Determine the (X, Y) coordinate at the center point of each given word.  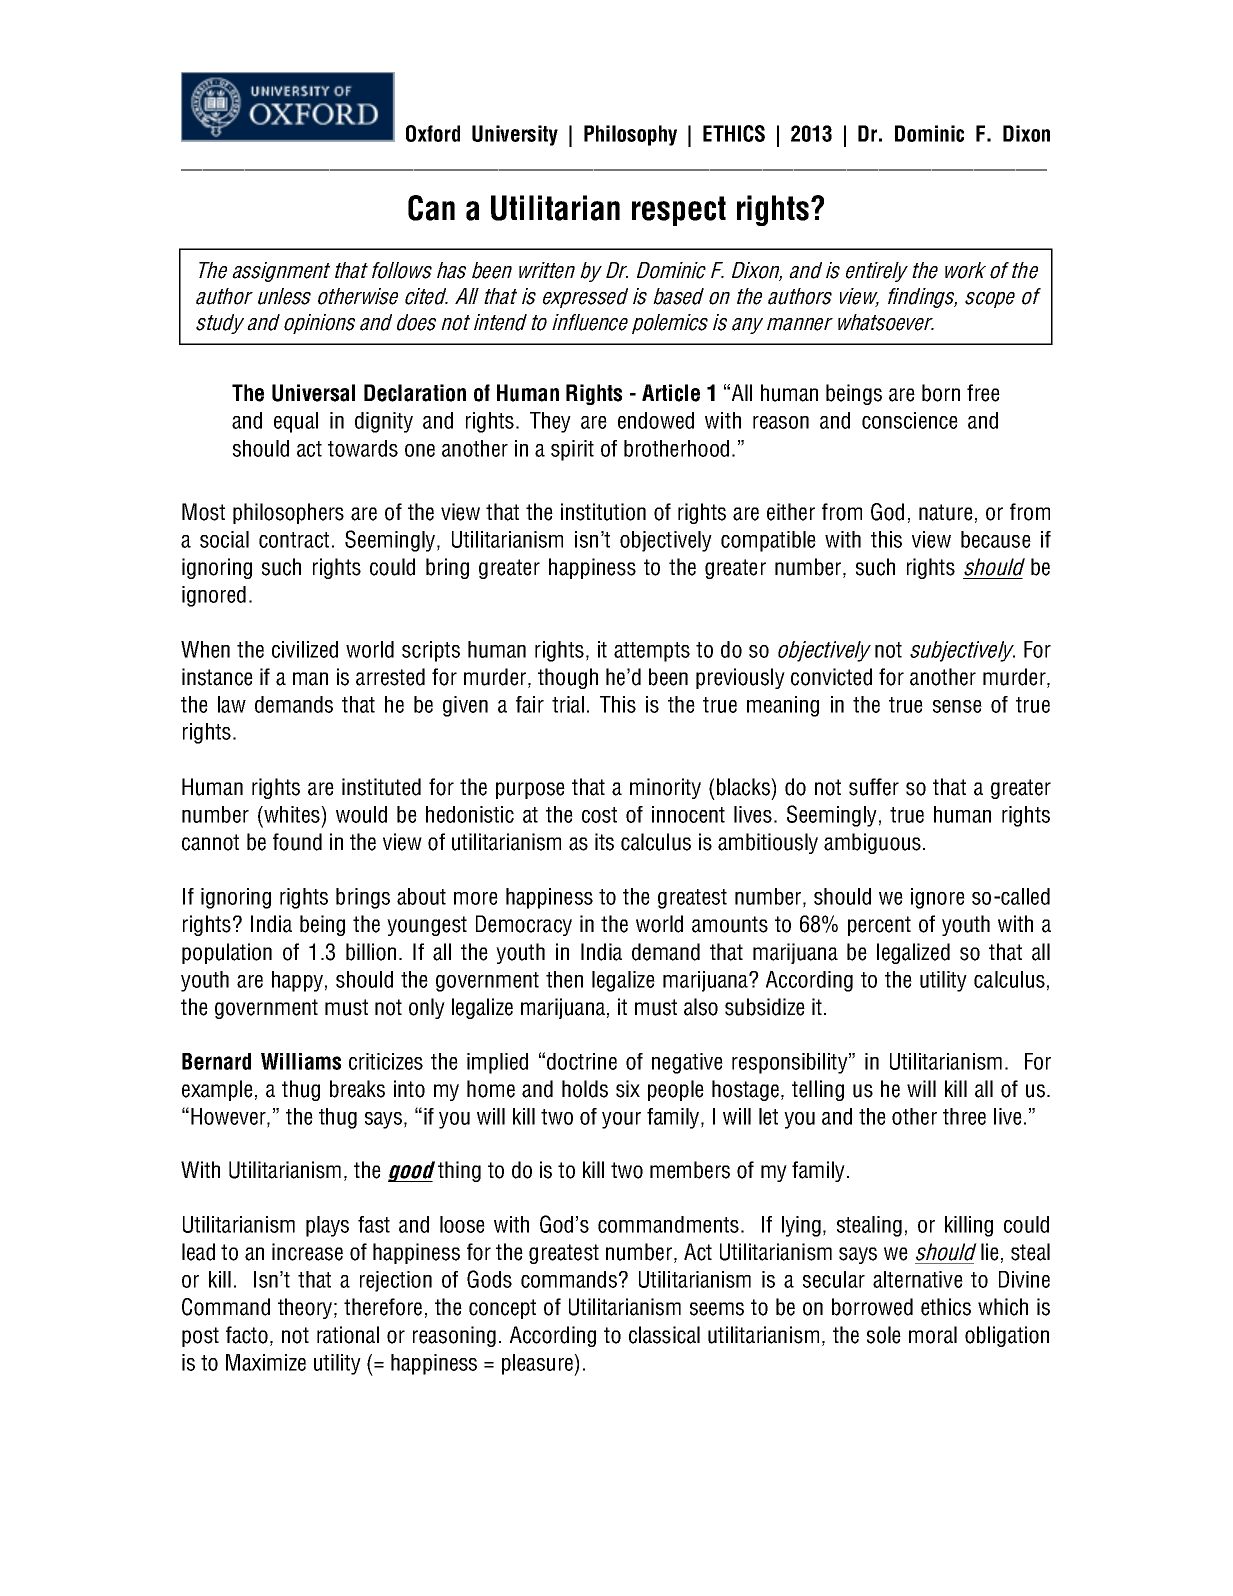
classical (664, 1335)
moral (933, 1335)
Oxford (433, 133)
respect (679, 211)
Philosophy (630, 135)
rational (348, 1335)
